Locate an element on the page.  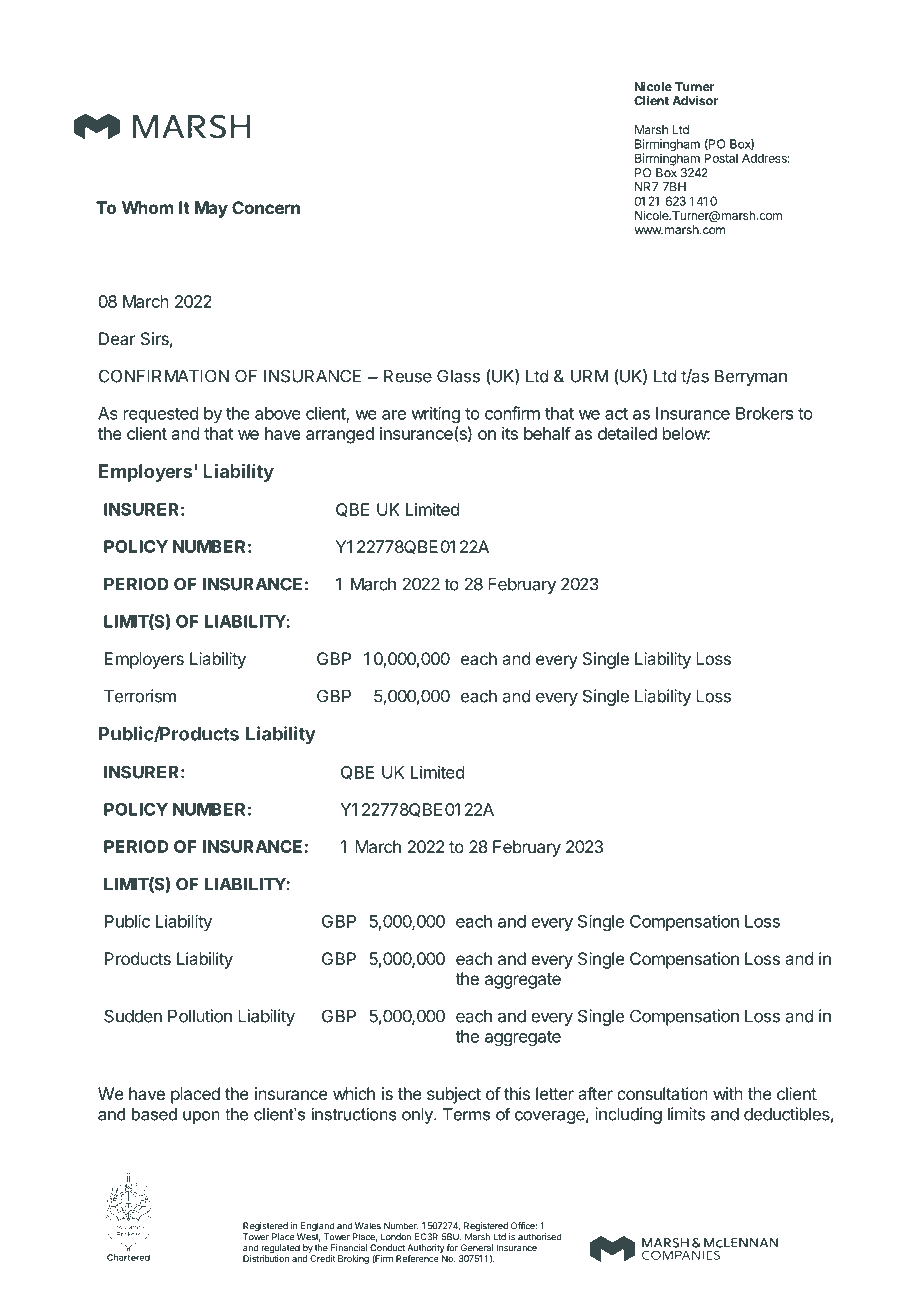
act is located at coordinates (616, 414).
